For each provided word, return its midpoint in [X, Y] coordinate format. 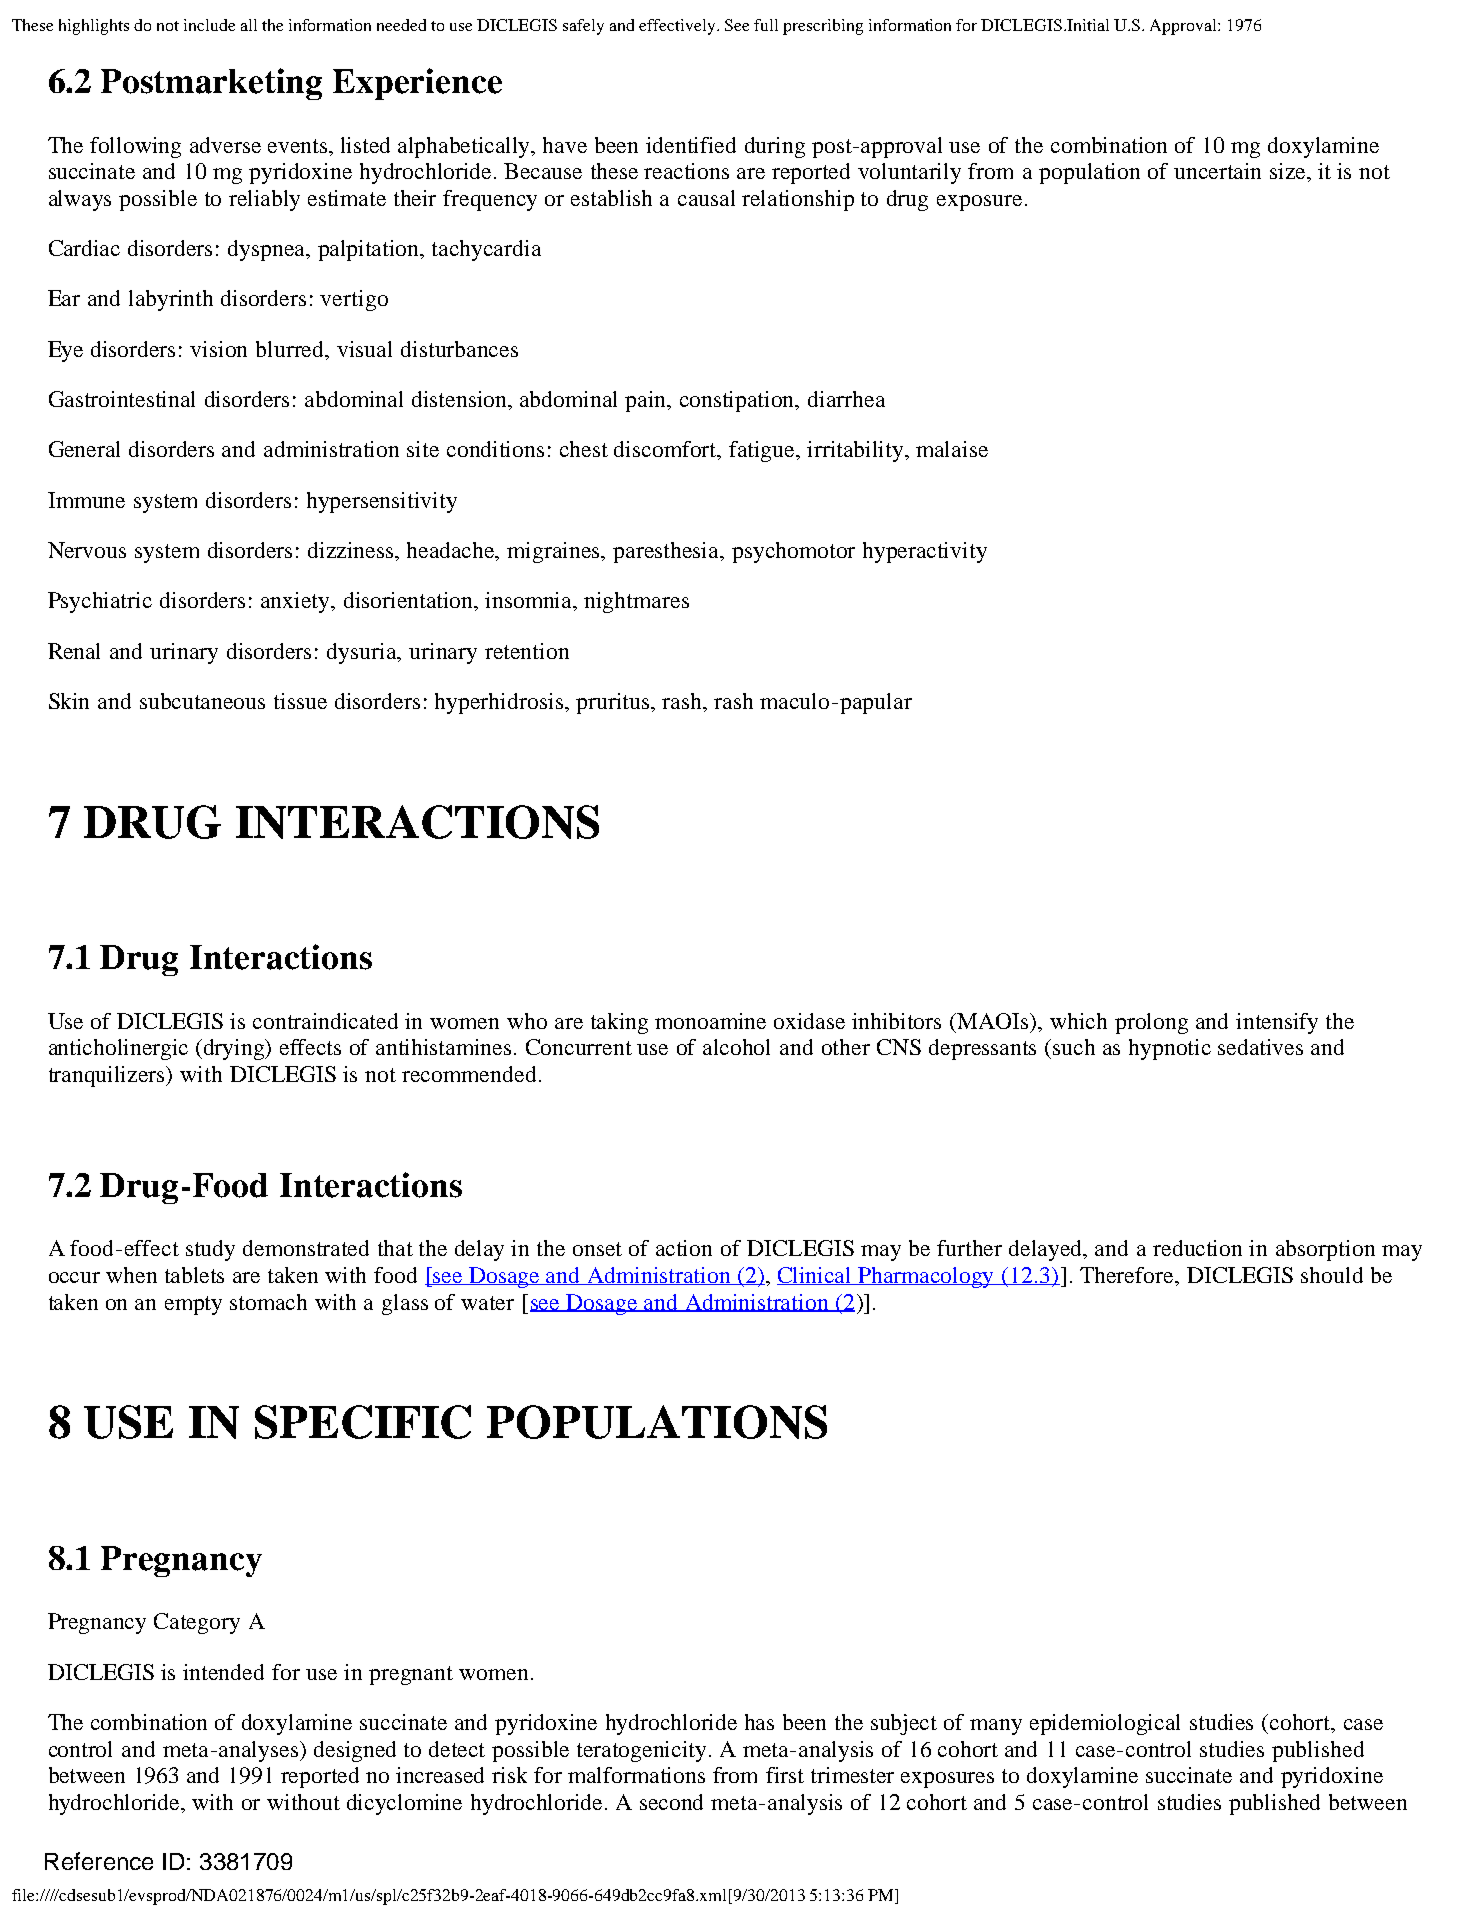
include [209, 25]
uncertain [1217, 171]
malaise [952, 449]
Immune [86, 500]
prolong [1151, 1023]
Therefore [1128, 1275]
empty [193, 1305]
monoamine [710, 1021]
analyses [260, 1751]
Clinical [815, 1276]
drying [235, 1049]
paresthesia [667, 552]
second [671, 1802]
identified [691, 145]
